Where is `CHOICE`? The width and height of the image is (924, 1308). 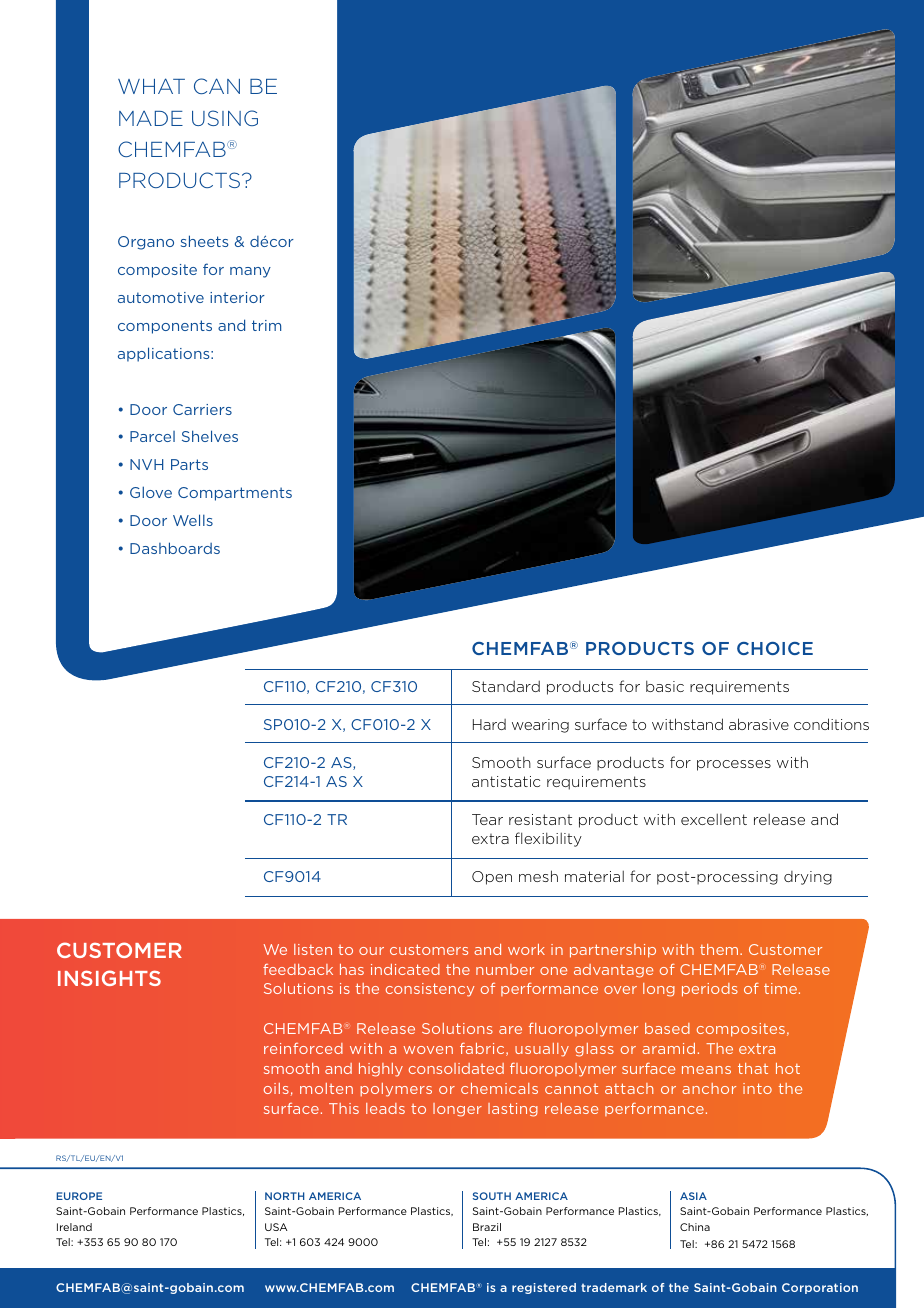
CHOICE is located at coordinates (775, 648).
